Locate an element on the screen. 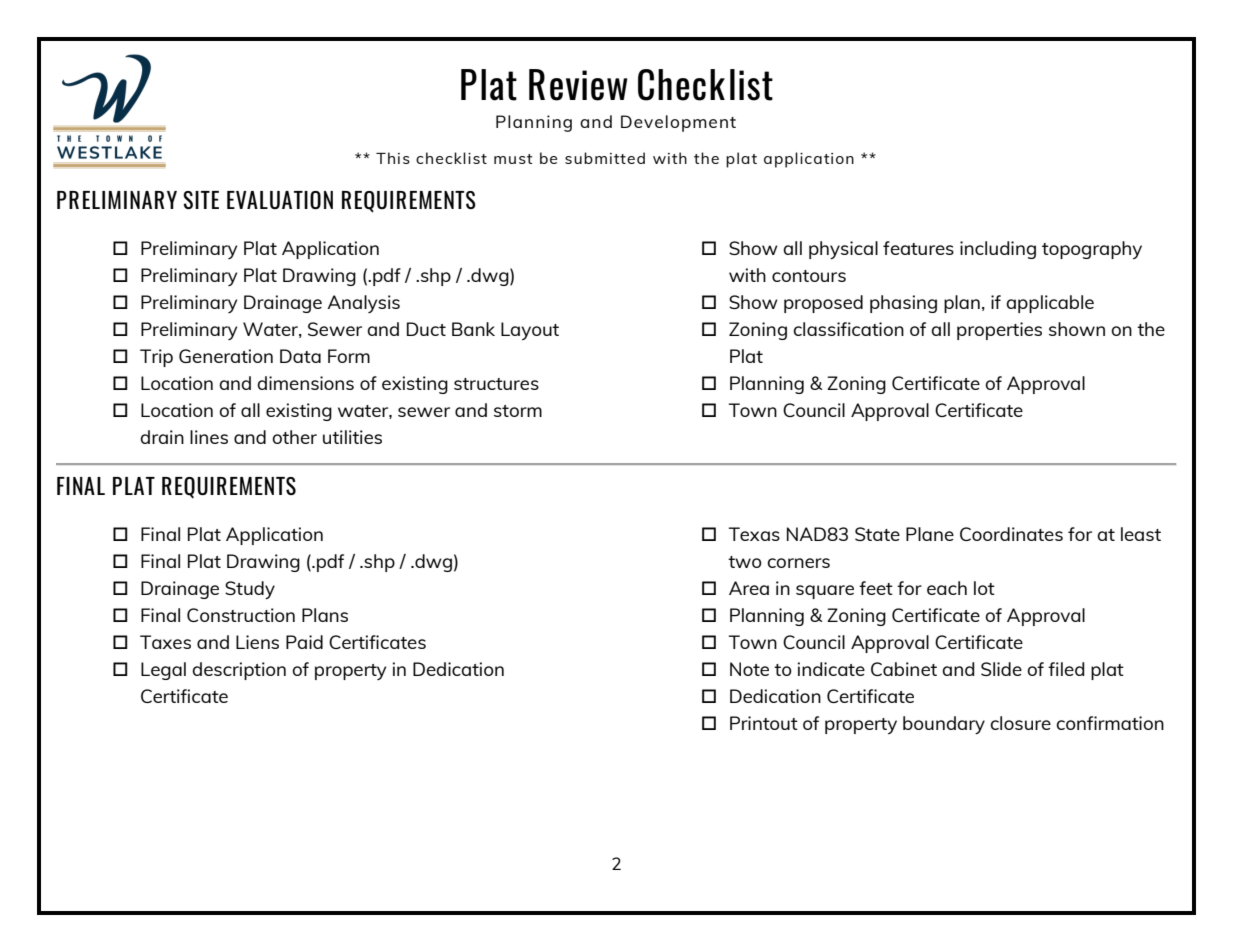 This screenshot has width=1233, height=952. two is located at coordinates (745, 562).
